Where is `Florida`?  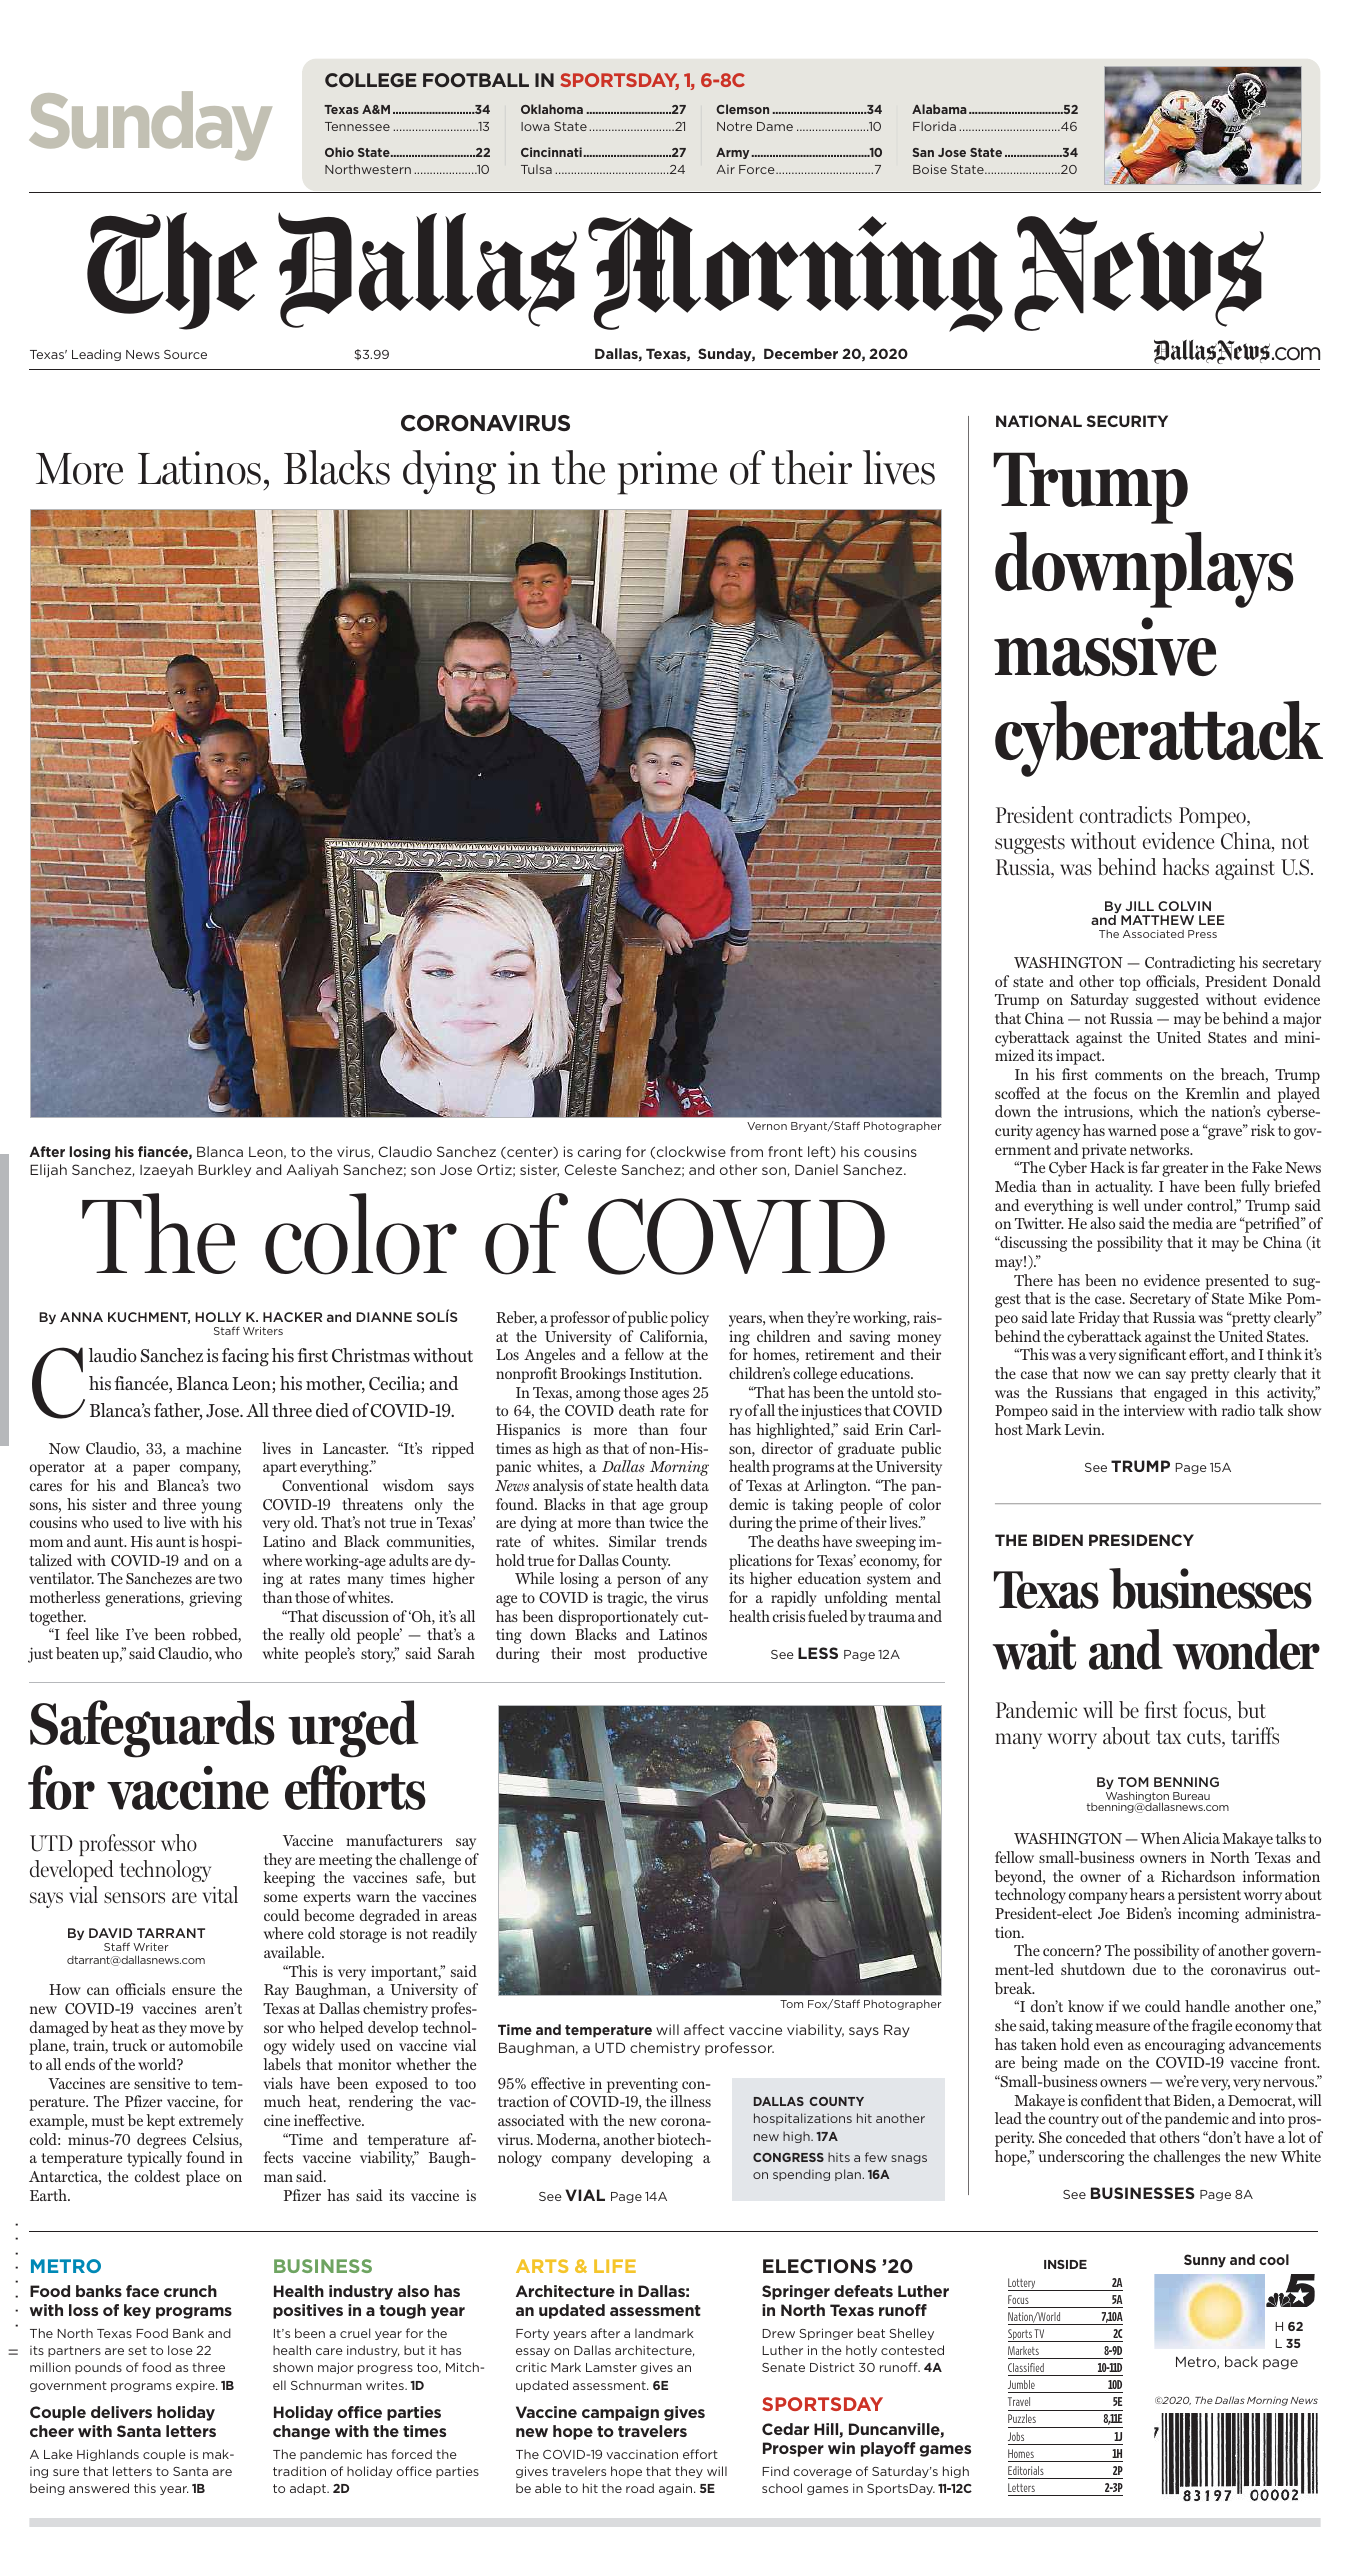 Florida is located at coordinates (934, 126).
